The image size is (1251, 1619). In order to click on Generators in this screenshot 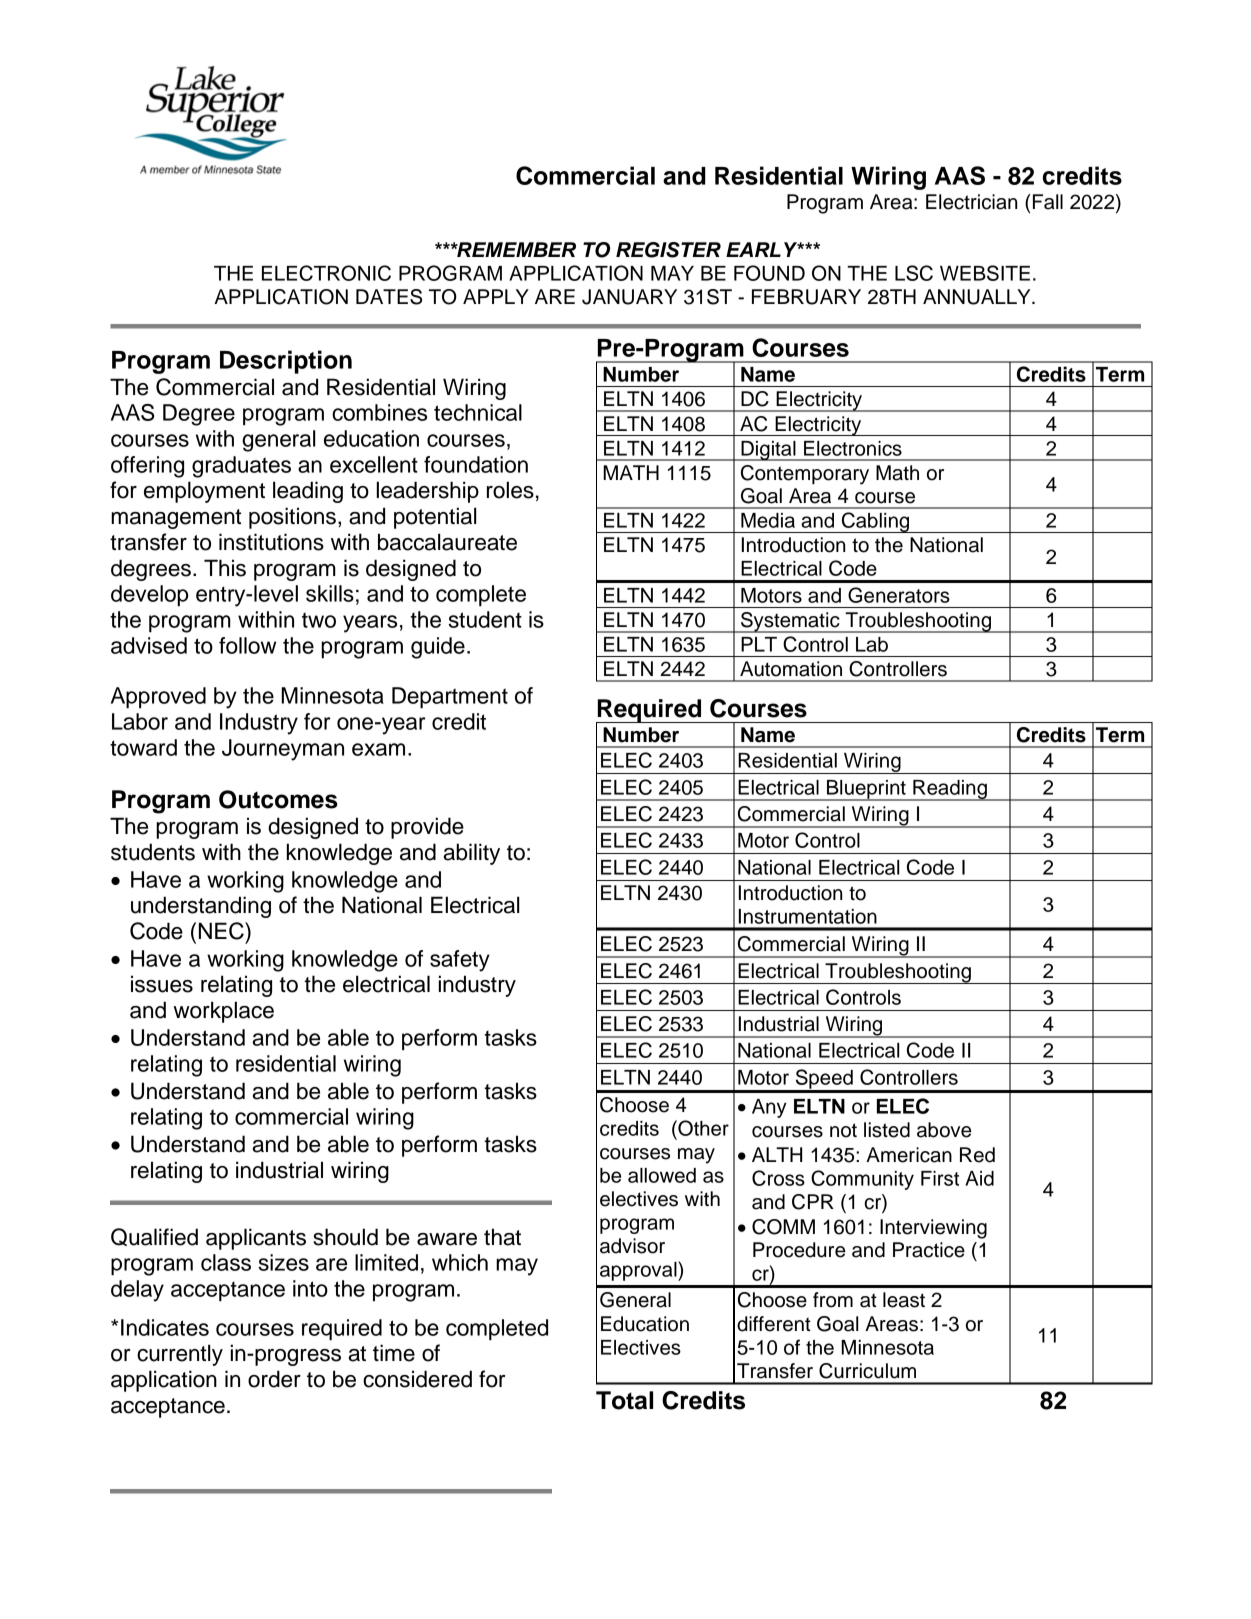, I will do `click(899, 595)`.
